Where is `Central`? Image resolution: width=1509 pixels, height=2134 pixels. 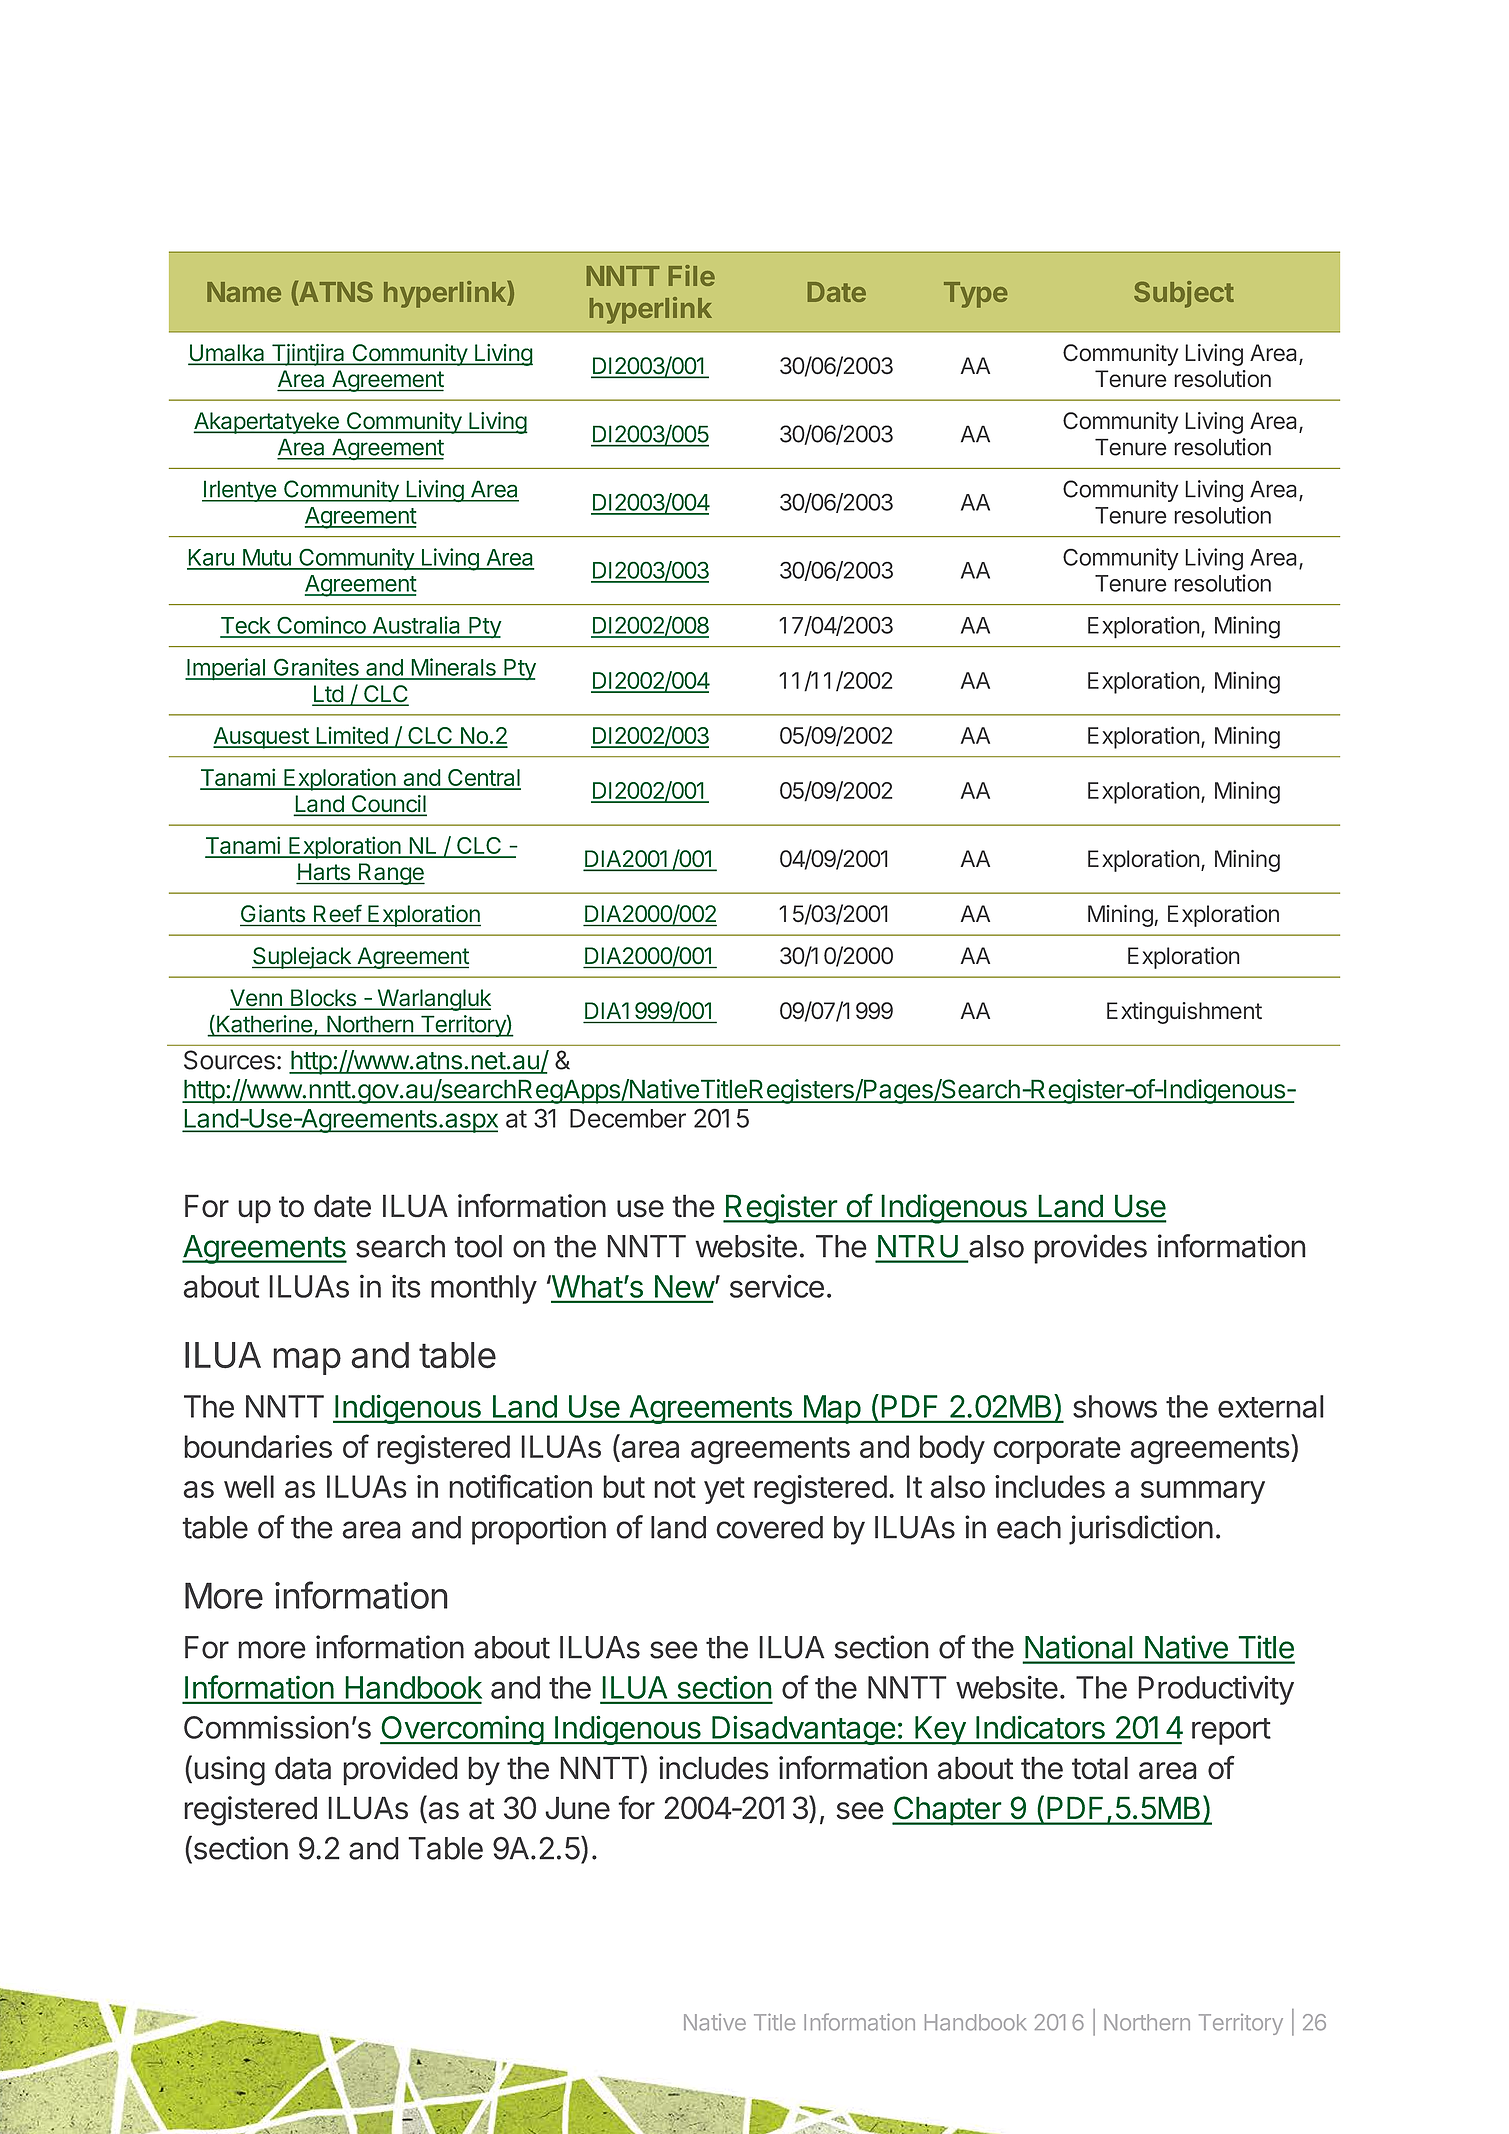
Central is located at coordinates (483, 779).
